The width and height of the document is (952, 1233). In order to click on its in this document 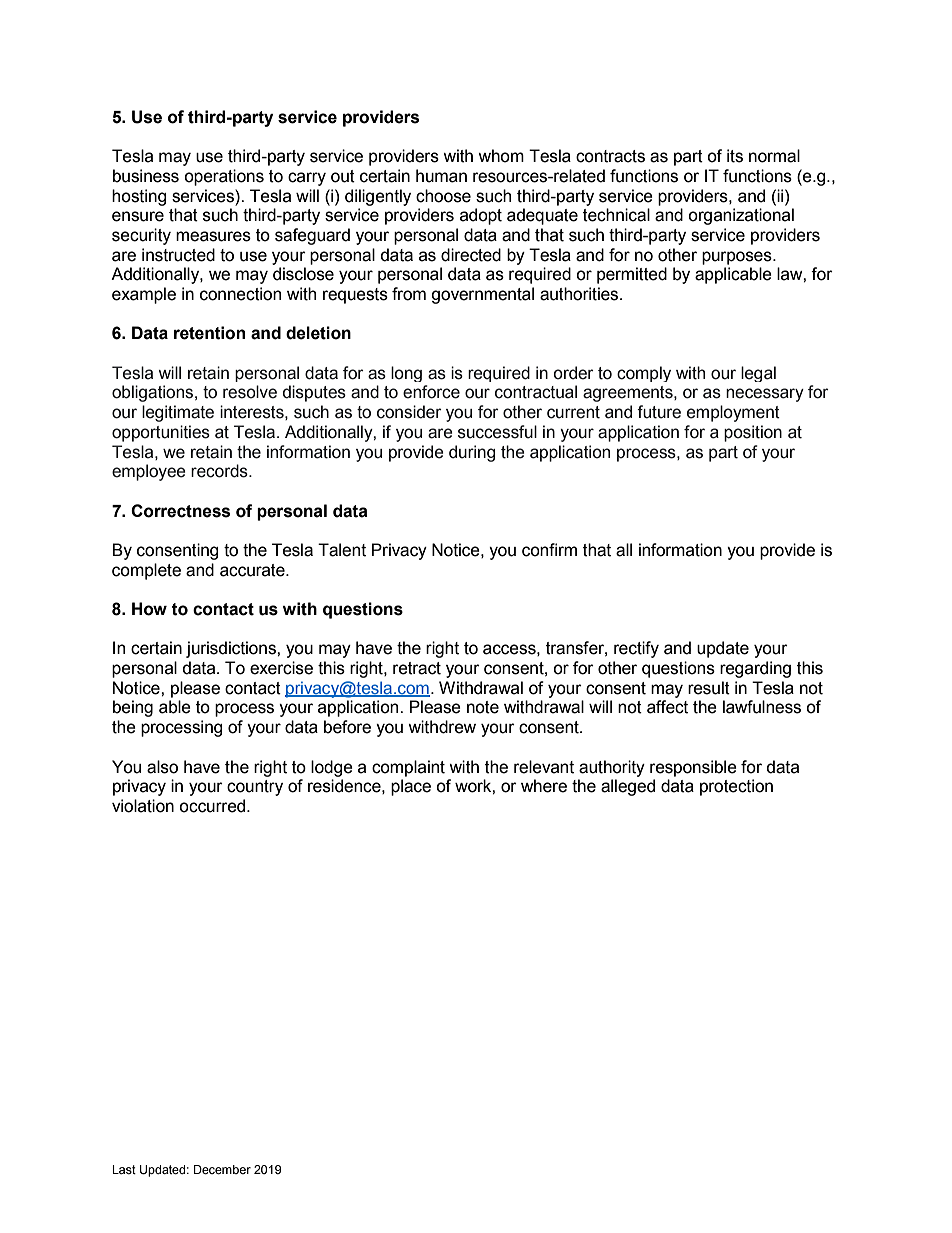, I will do `click(735, 156)`.
